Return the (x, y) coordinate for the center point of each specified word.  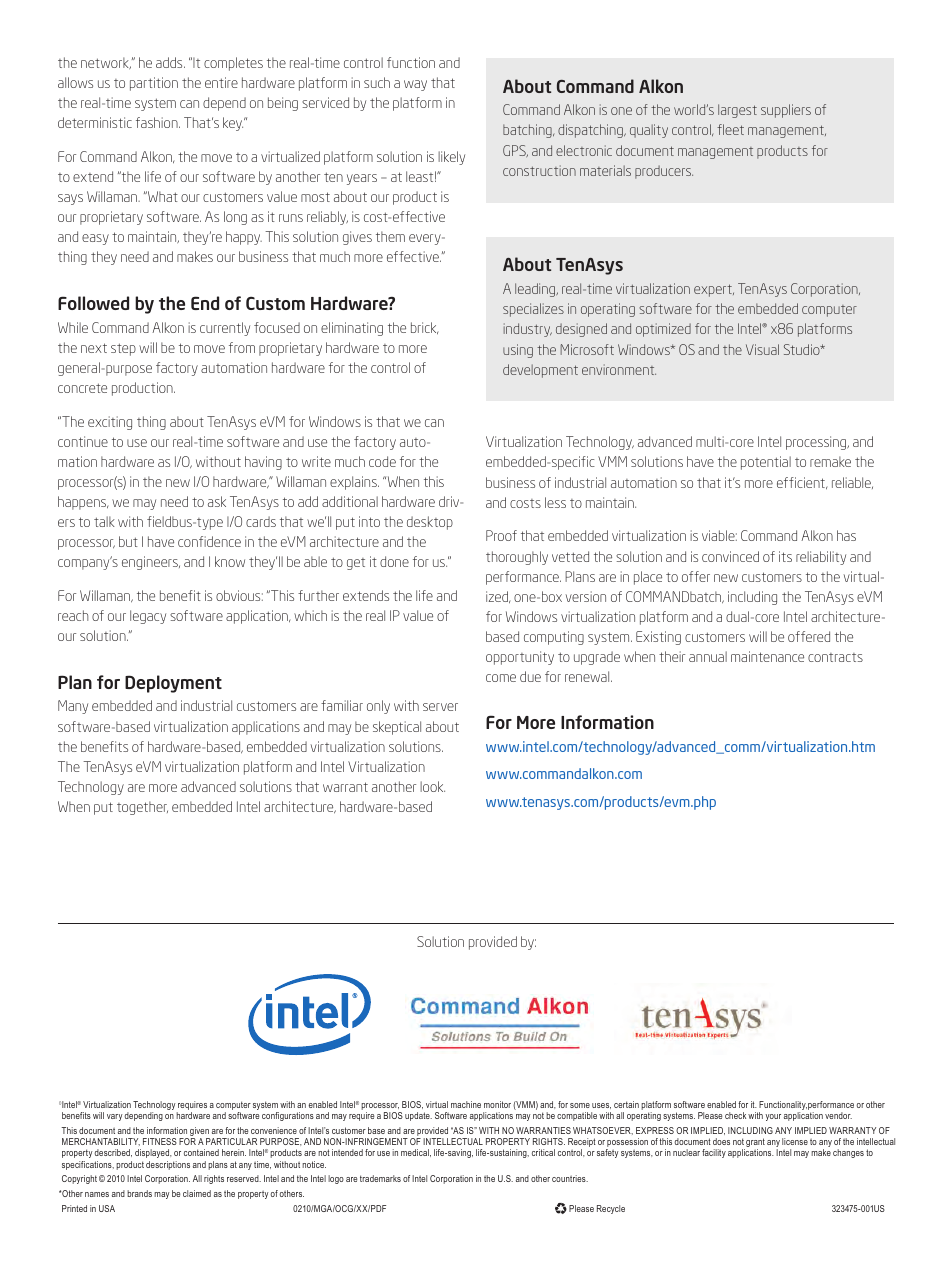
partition (154, 84)
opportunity (520, 658)
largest (737, 111)
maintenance (767, 656)
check (735, 1115)
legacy (148, 617)
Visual (762, 349)
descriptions (168, 1165)
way (415, 85)
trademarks (380, 1178)
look (432, 786)
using (518, 351)
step (123, 349)
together (142, 808)
